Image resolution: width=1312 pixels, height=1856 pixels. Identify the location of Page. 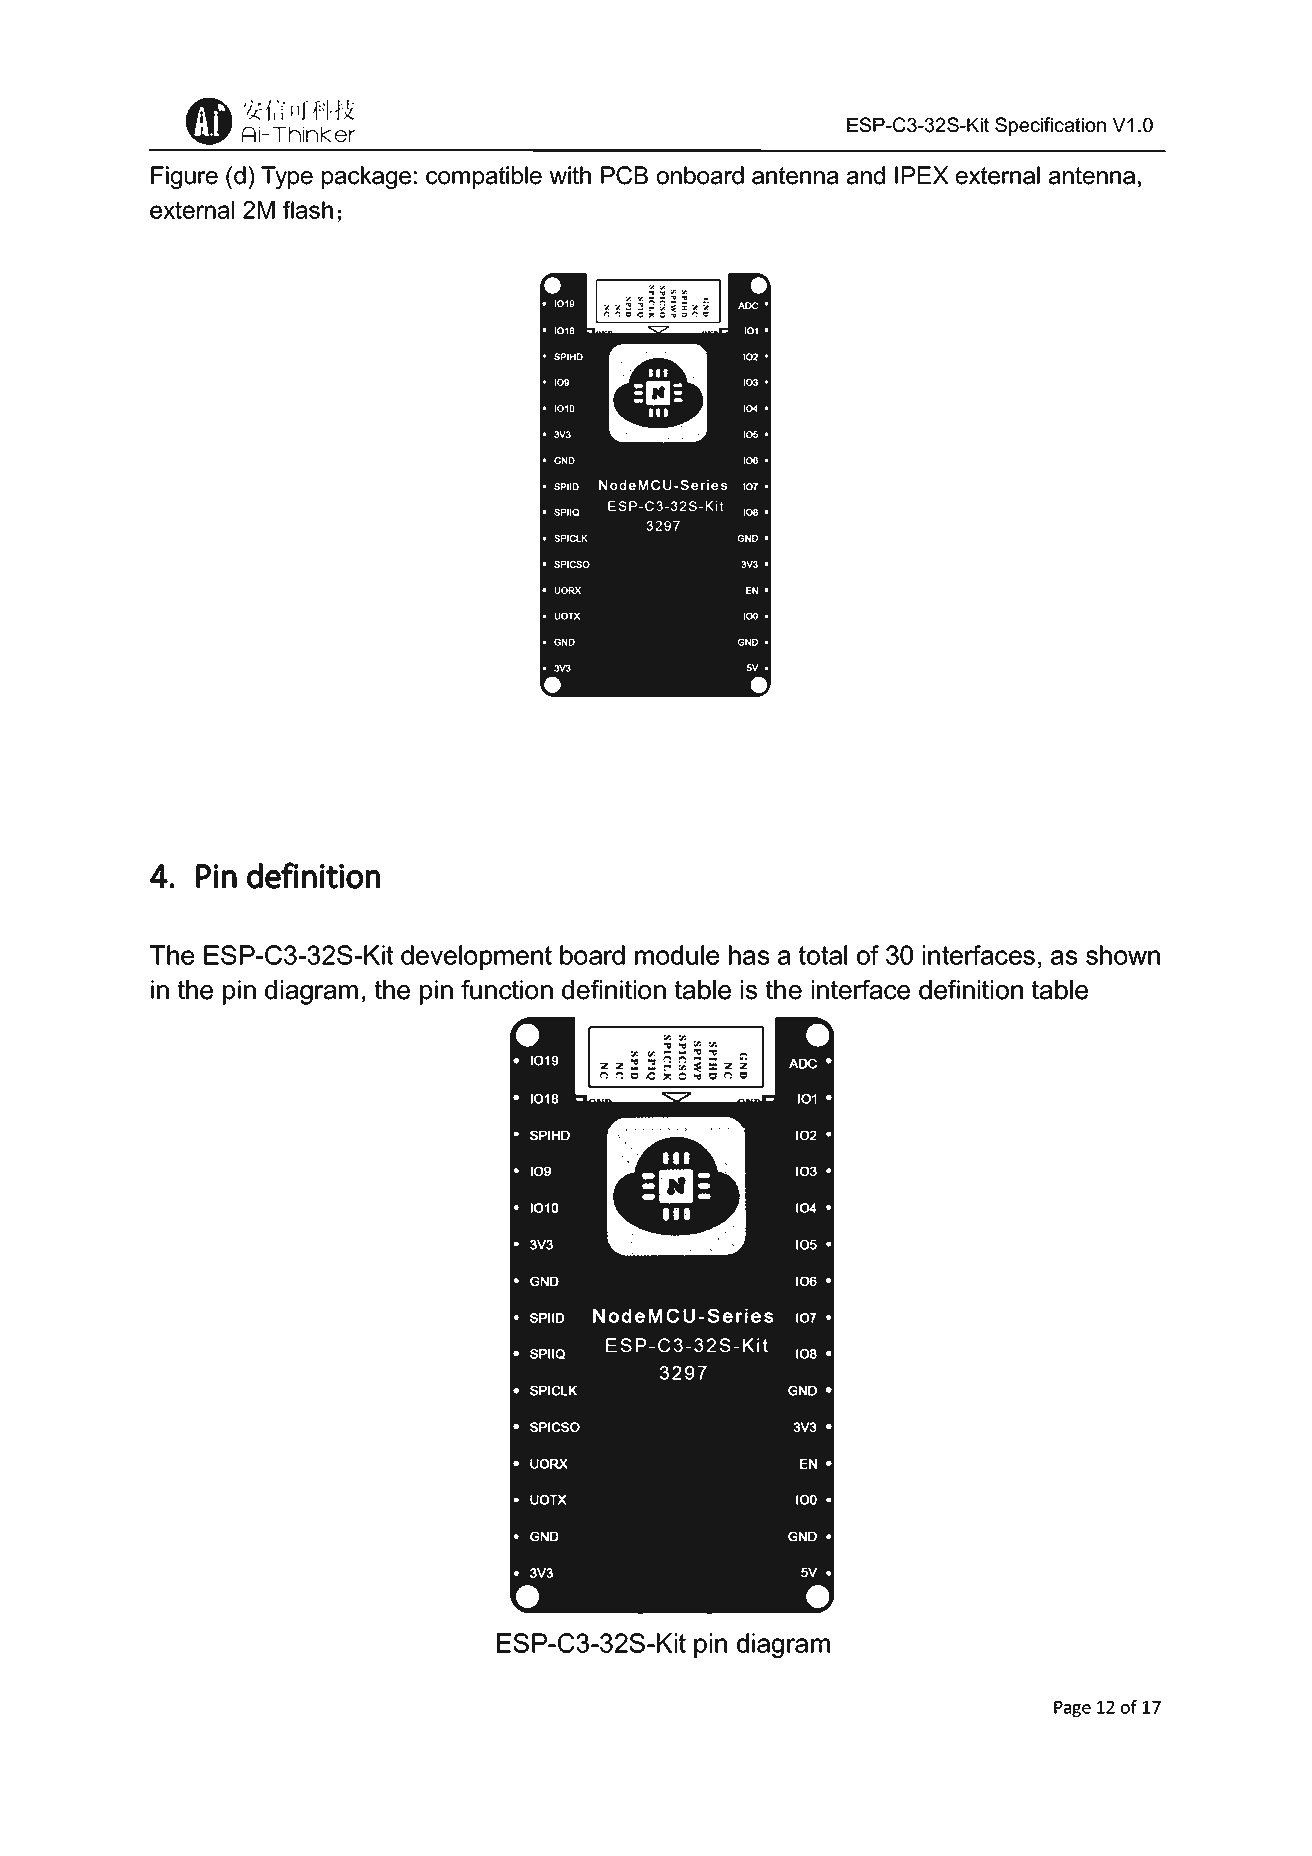
(1072, 1709).
